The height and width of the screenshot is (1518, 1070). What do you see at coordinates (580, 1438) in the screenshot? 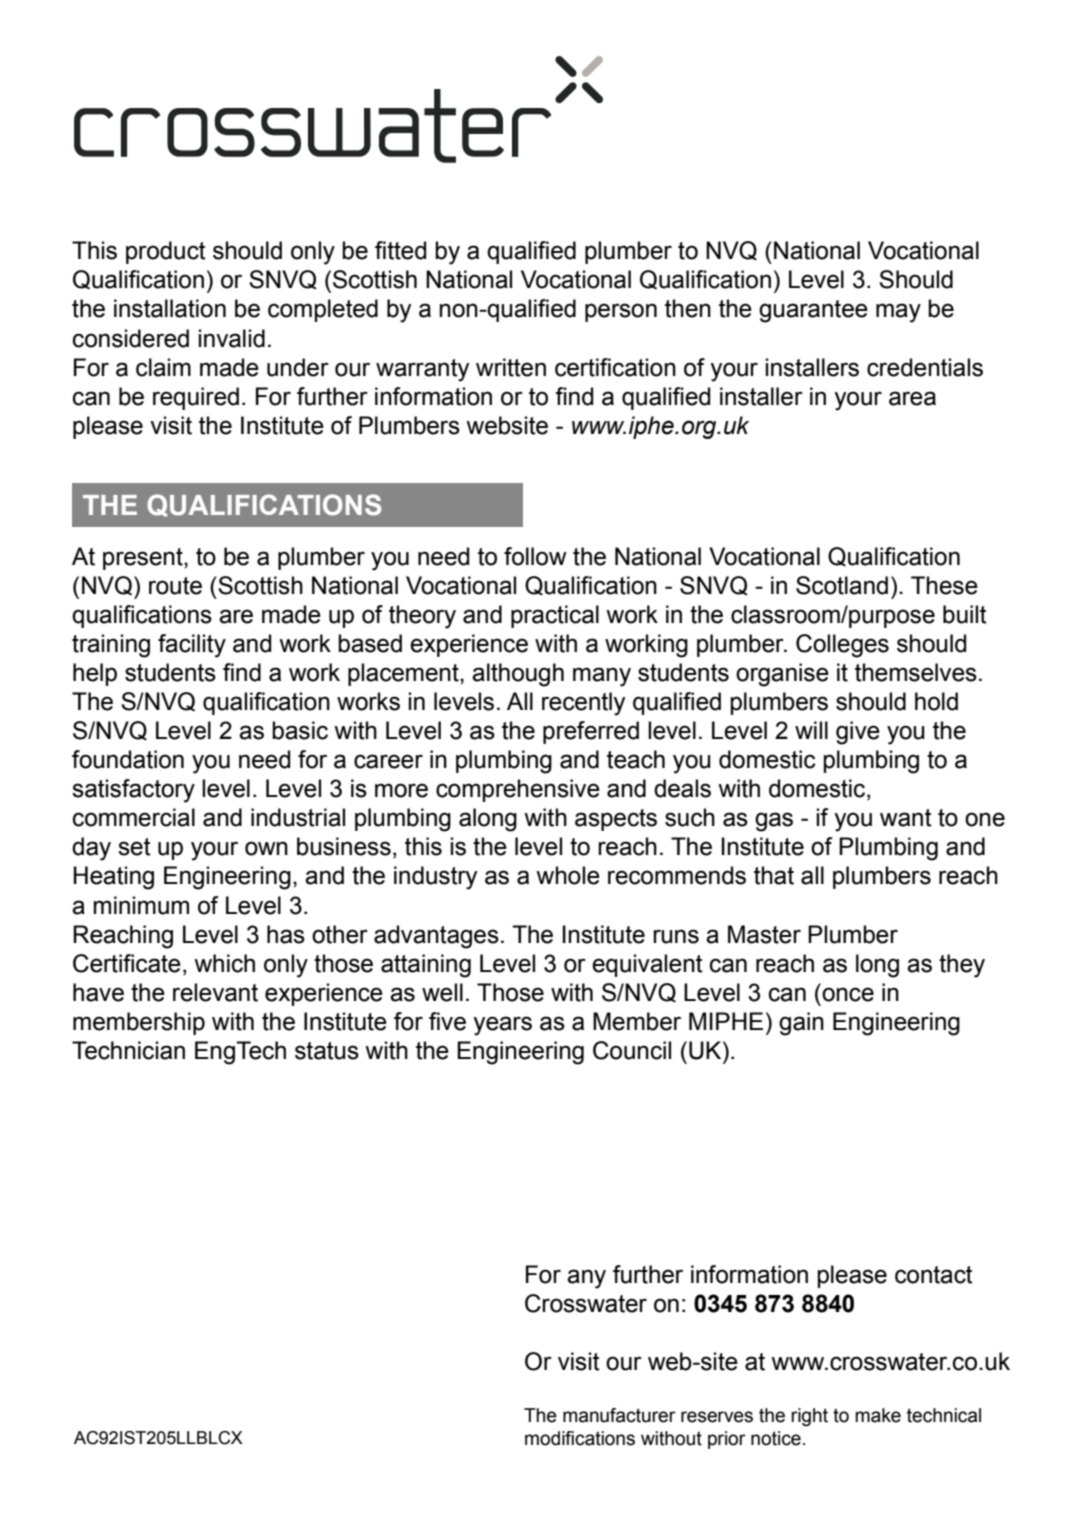
I see `modifications` at bounding box center [580, 1438].
